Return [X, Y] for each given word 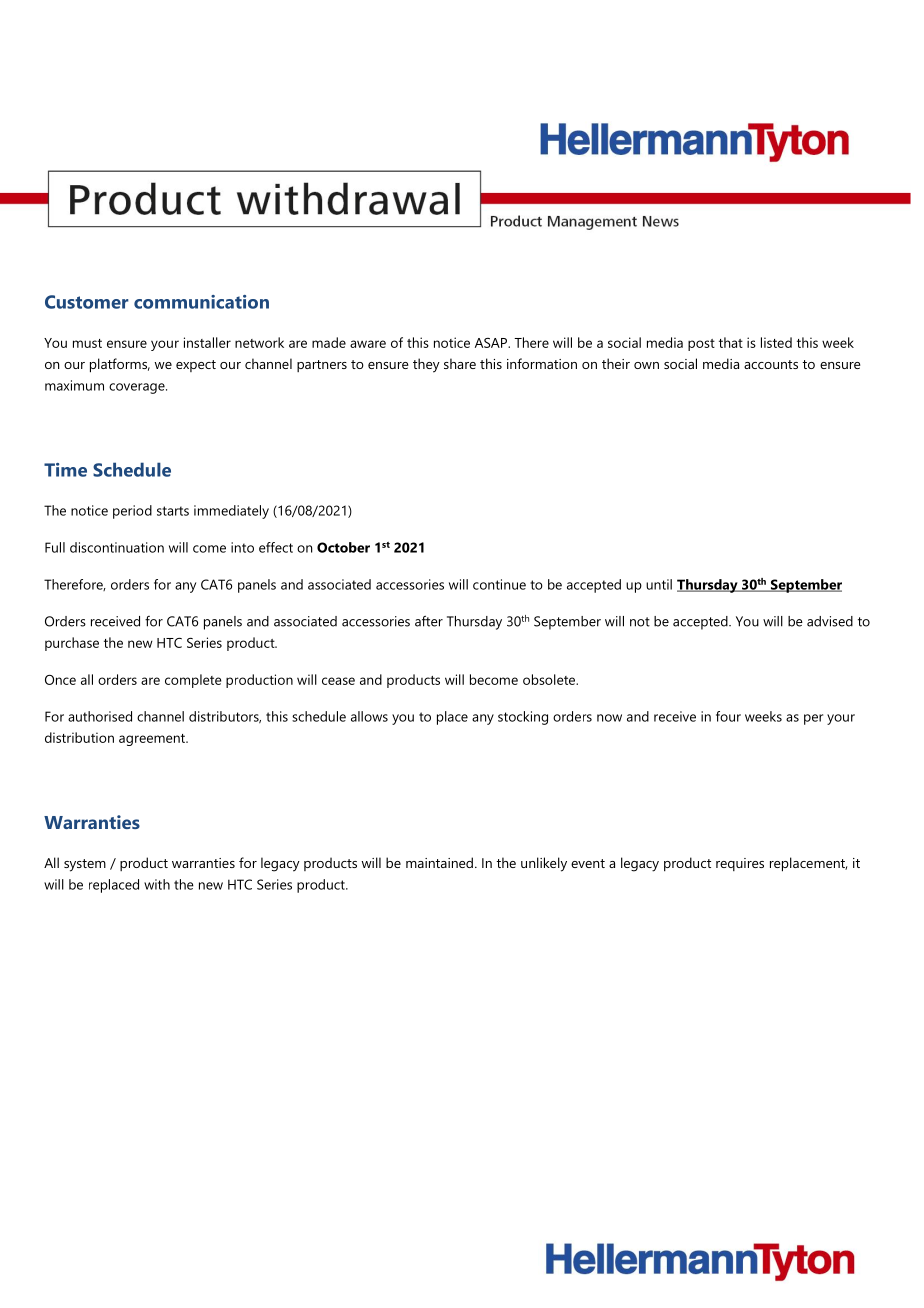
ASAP [492, 343]
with [157, 884]
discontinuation [117, 547]
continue [499, 584]
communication [201, 302]
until [659, 584]
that [731, 342]
